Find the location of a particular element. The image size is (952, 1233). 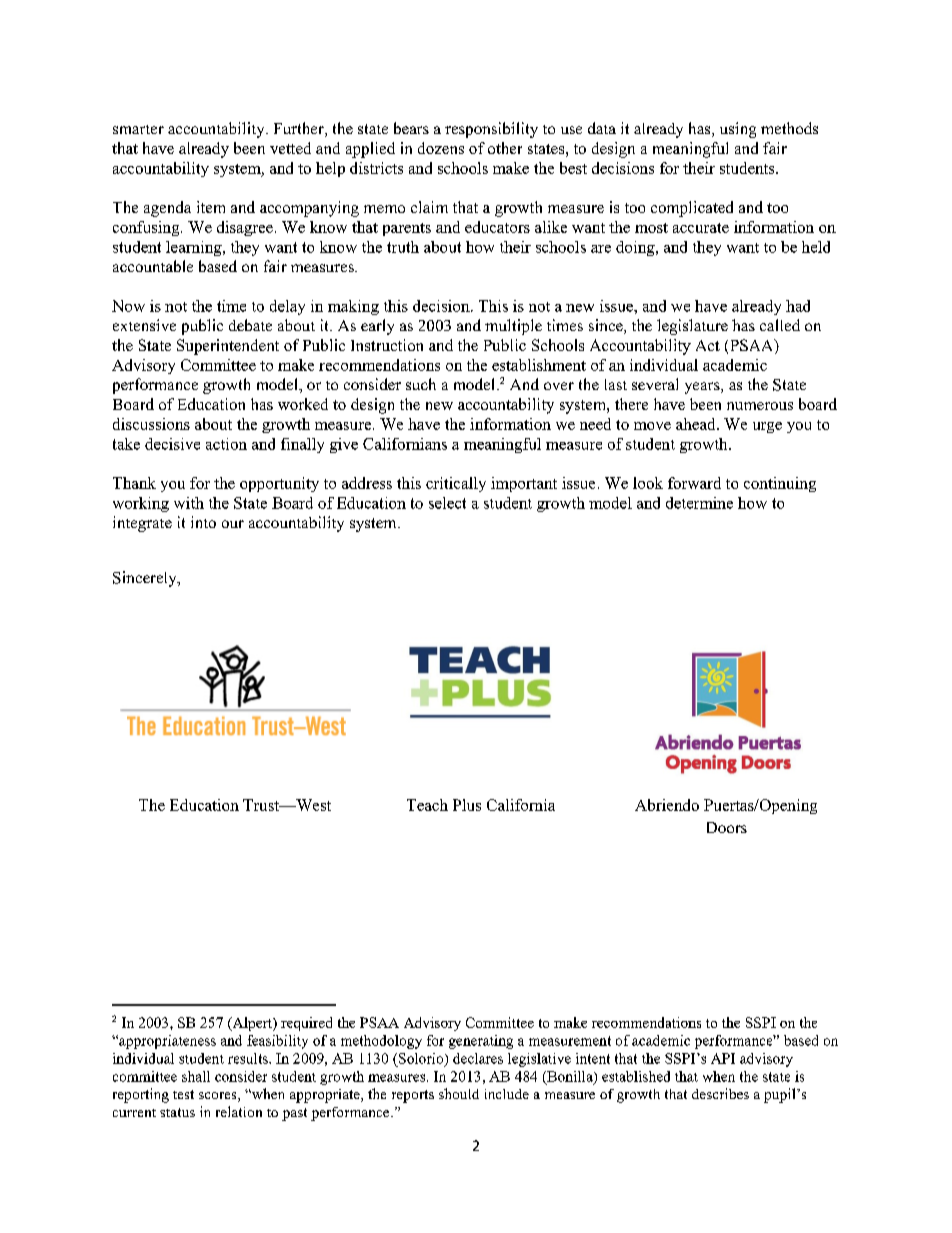

select is located at coordinates (447, 503).
